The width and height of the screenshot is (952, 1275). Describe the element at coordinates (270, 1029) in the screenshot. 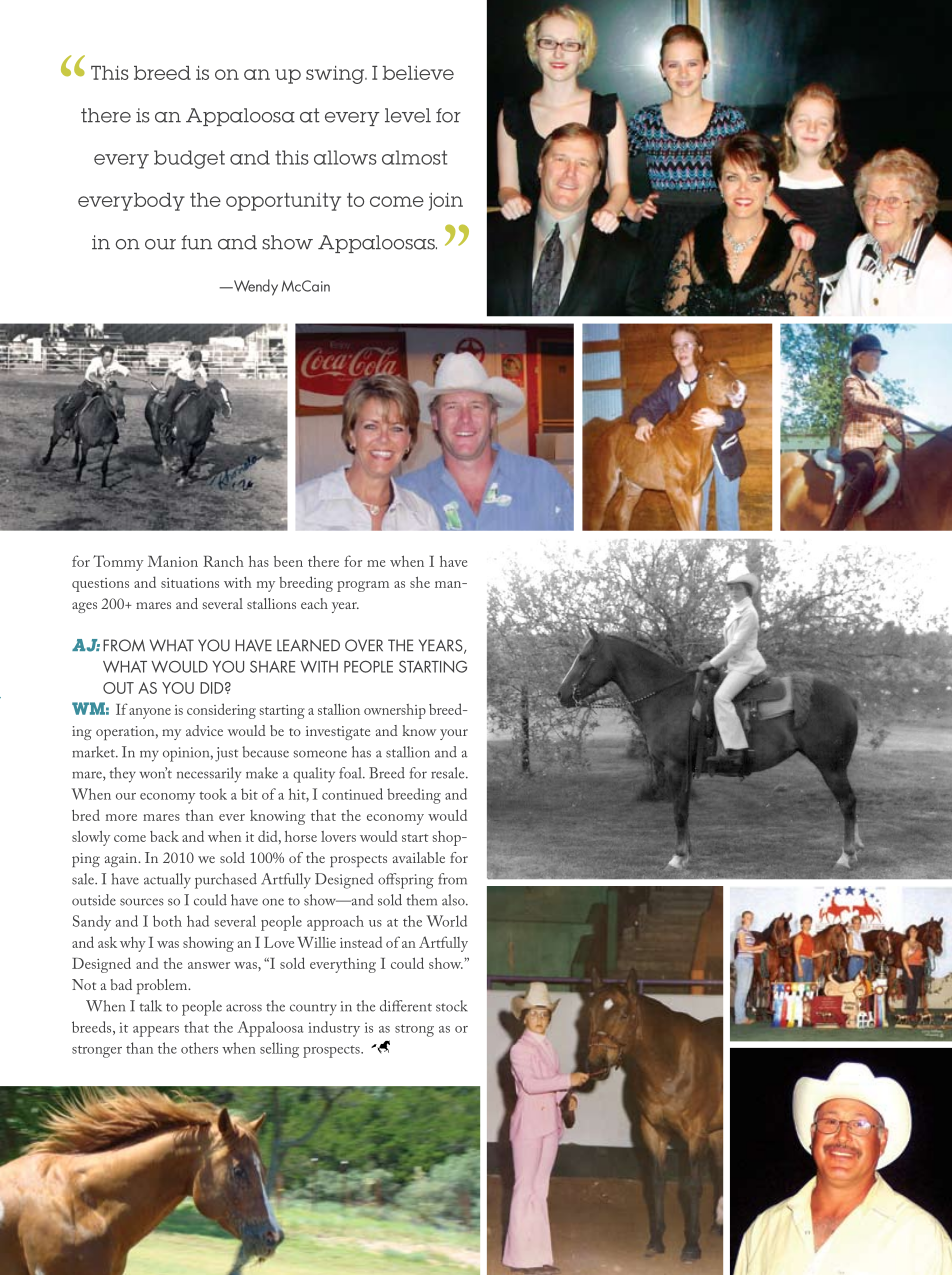

I see `Appaloosa` at that location.
